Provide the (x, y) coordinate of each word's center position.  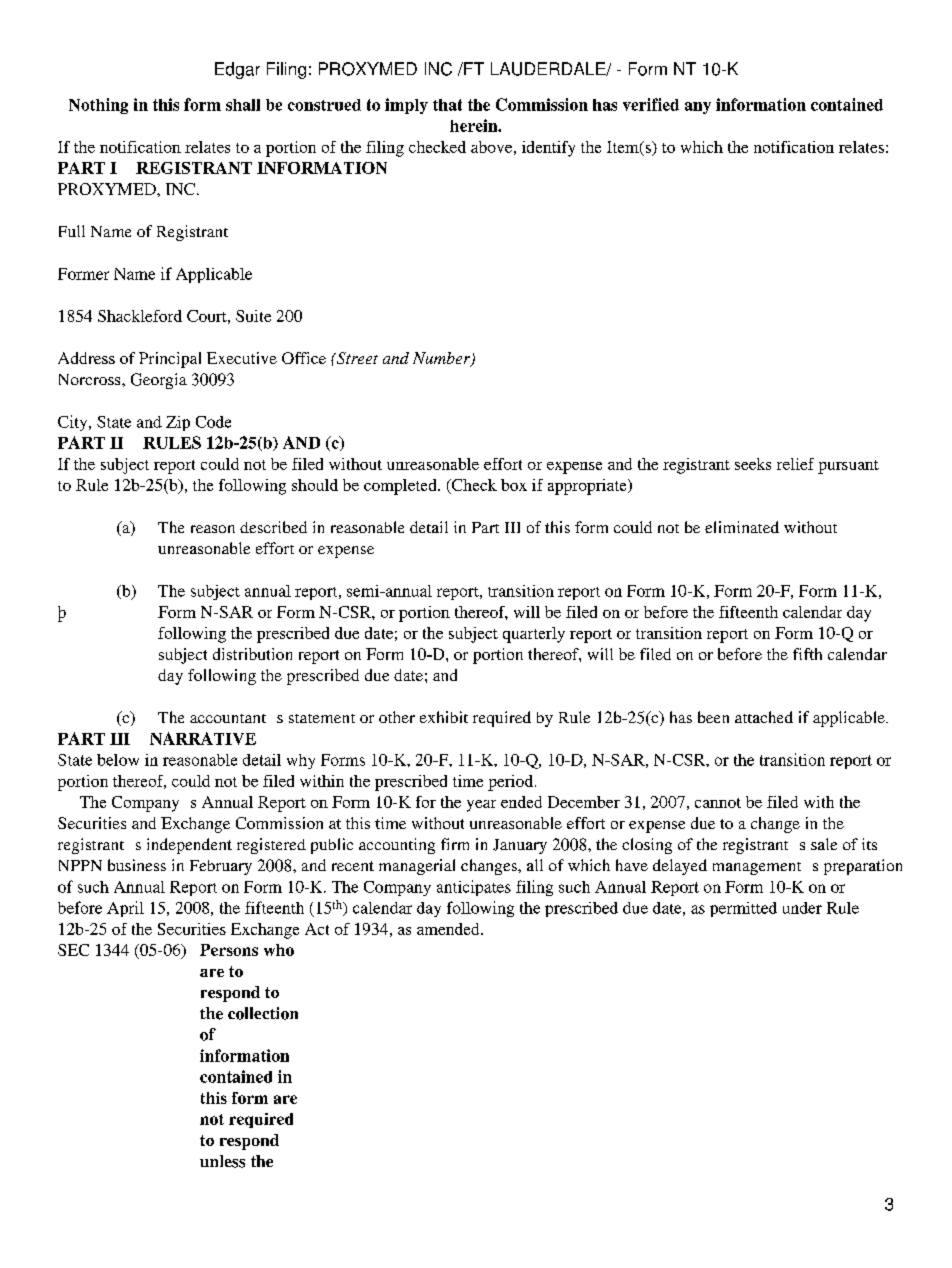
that (447, 105)
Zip (178, 423)
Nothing (98, 106)
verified (651, 104)
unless (222, 1161)
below (118, 760)
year (481, 806)
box (514, 485)
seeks (753, 464)
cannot (718, 803)
